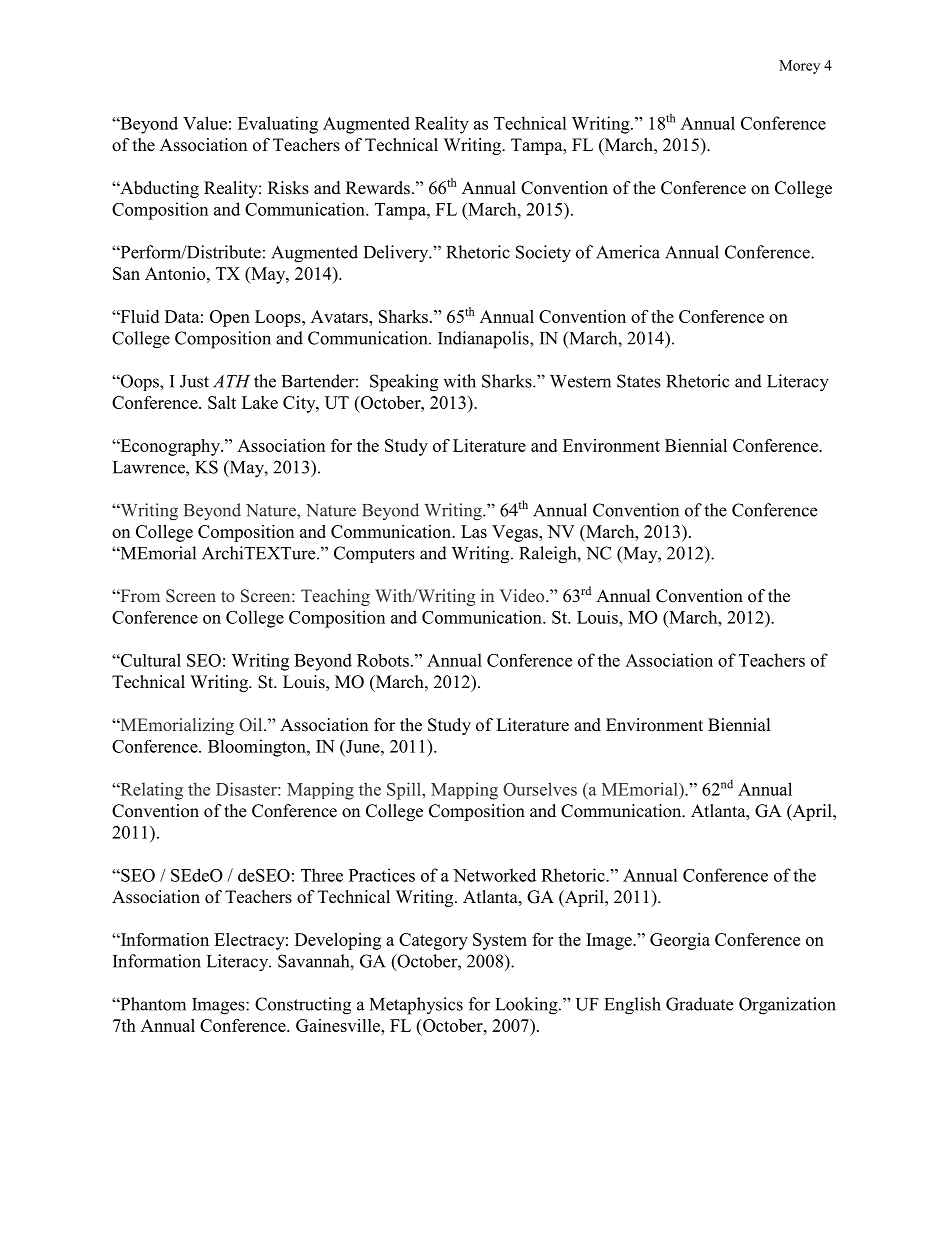 Image resolution: width=952 pixels, height=1233 pixels. I want to click on Constructing, so click(303, 1006).
